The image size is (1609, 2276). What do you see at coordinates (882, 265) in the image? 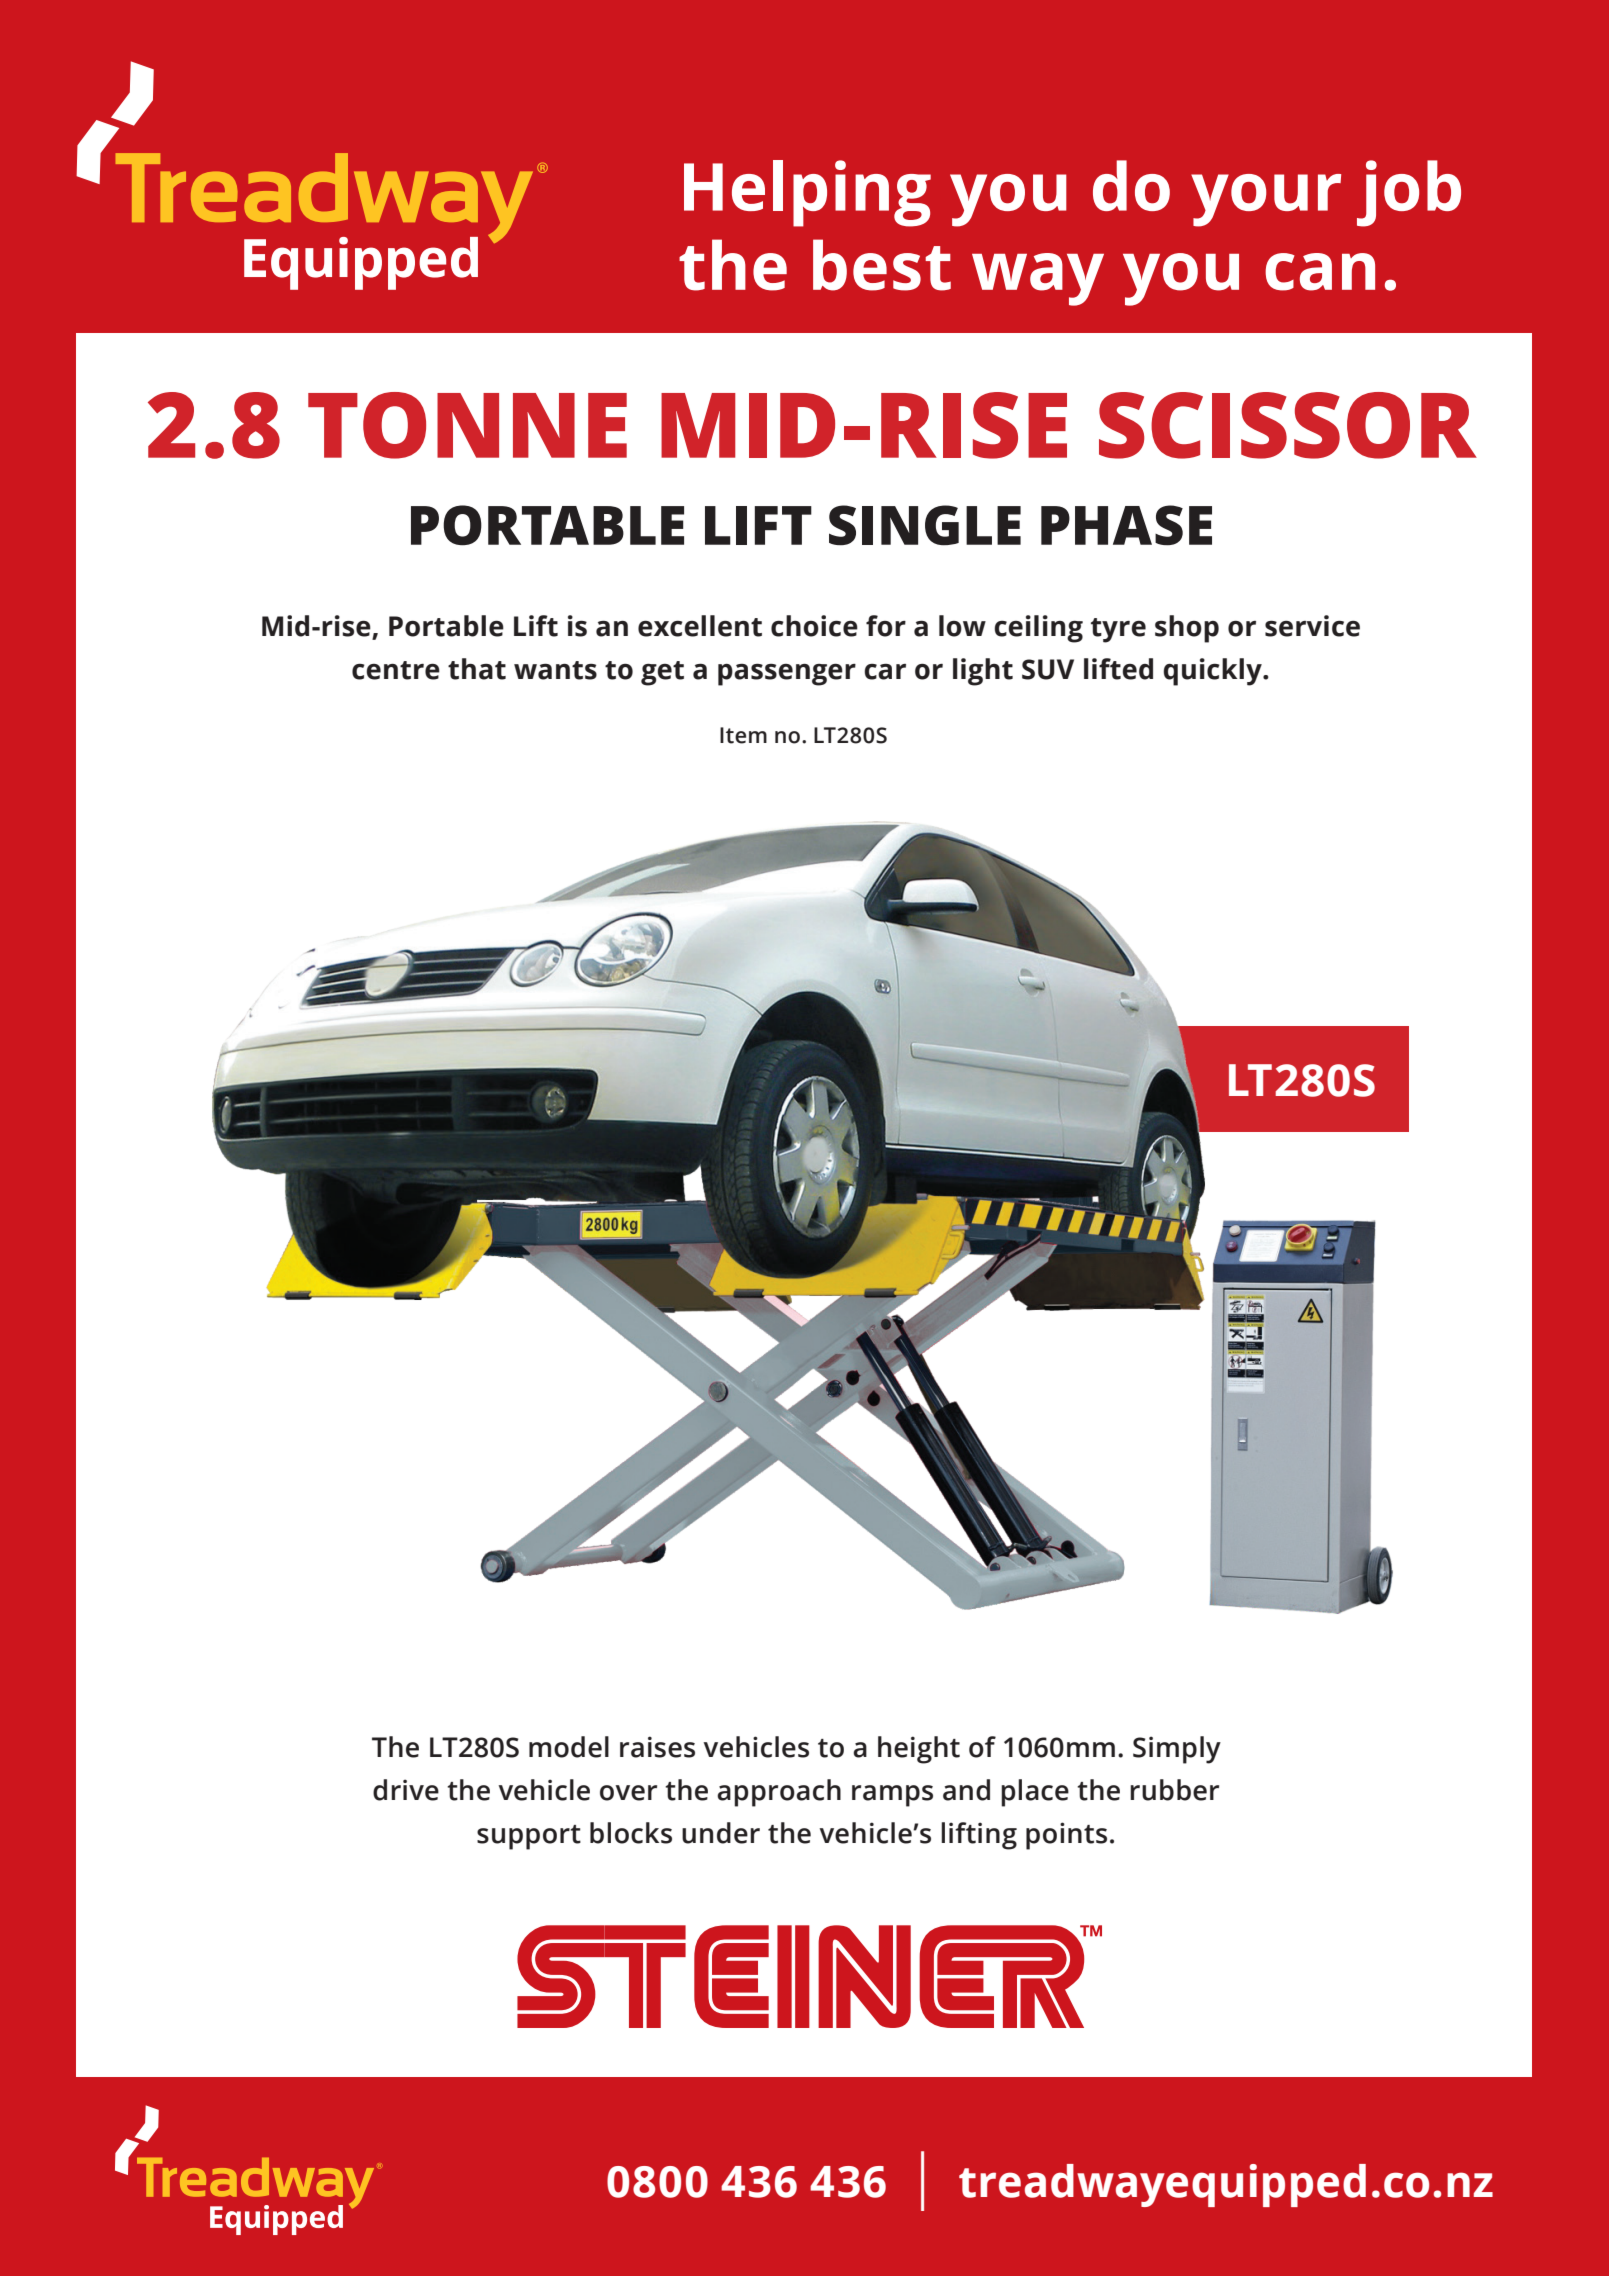
I see `best` at bounding box center [882, 265].
